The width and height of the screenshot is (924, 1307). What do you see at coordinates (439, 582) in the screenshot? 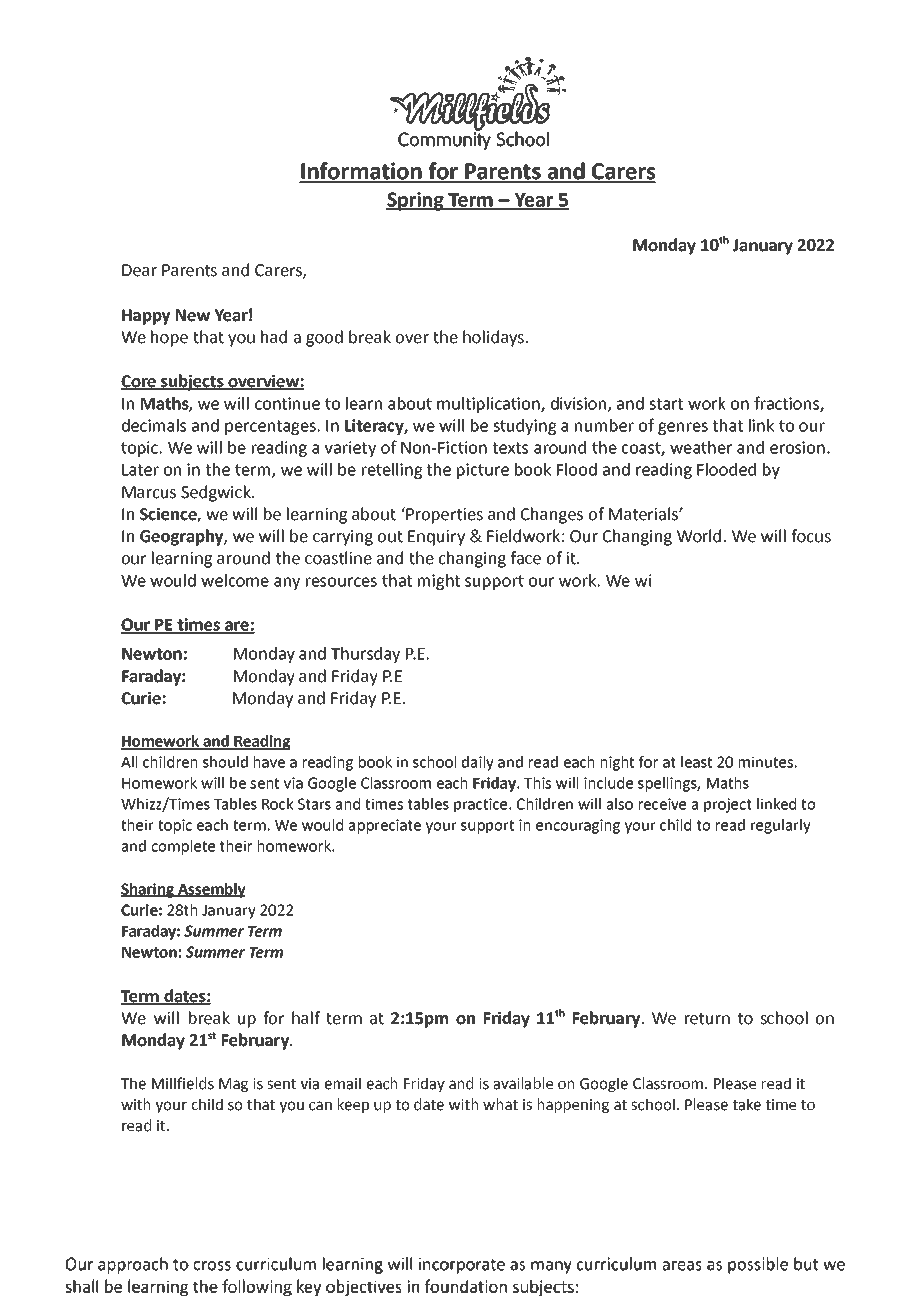
I see `might` at bounding box center [439, 582].
